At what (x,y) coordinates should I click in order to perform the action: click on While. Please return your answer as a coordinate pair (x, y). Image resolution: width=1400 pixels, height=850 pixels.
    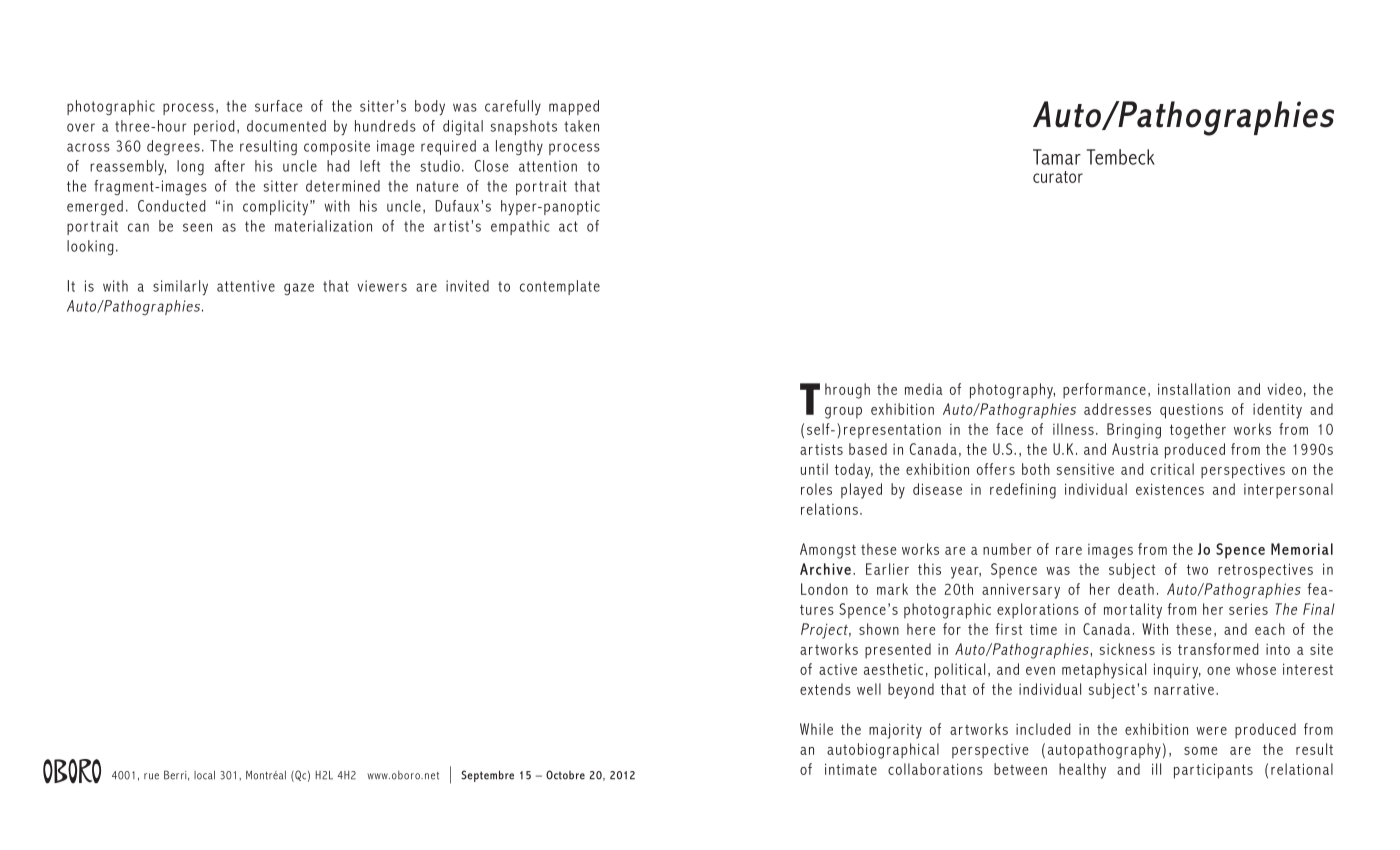
    Looking at the image, I should click on (816, 729).
